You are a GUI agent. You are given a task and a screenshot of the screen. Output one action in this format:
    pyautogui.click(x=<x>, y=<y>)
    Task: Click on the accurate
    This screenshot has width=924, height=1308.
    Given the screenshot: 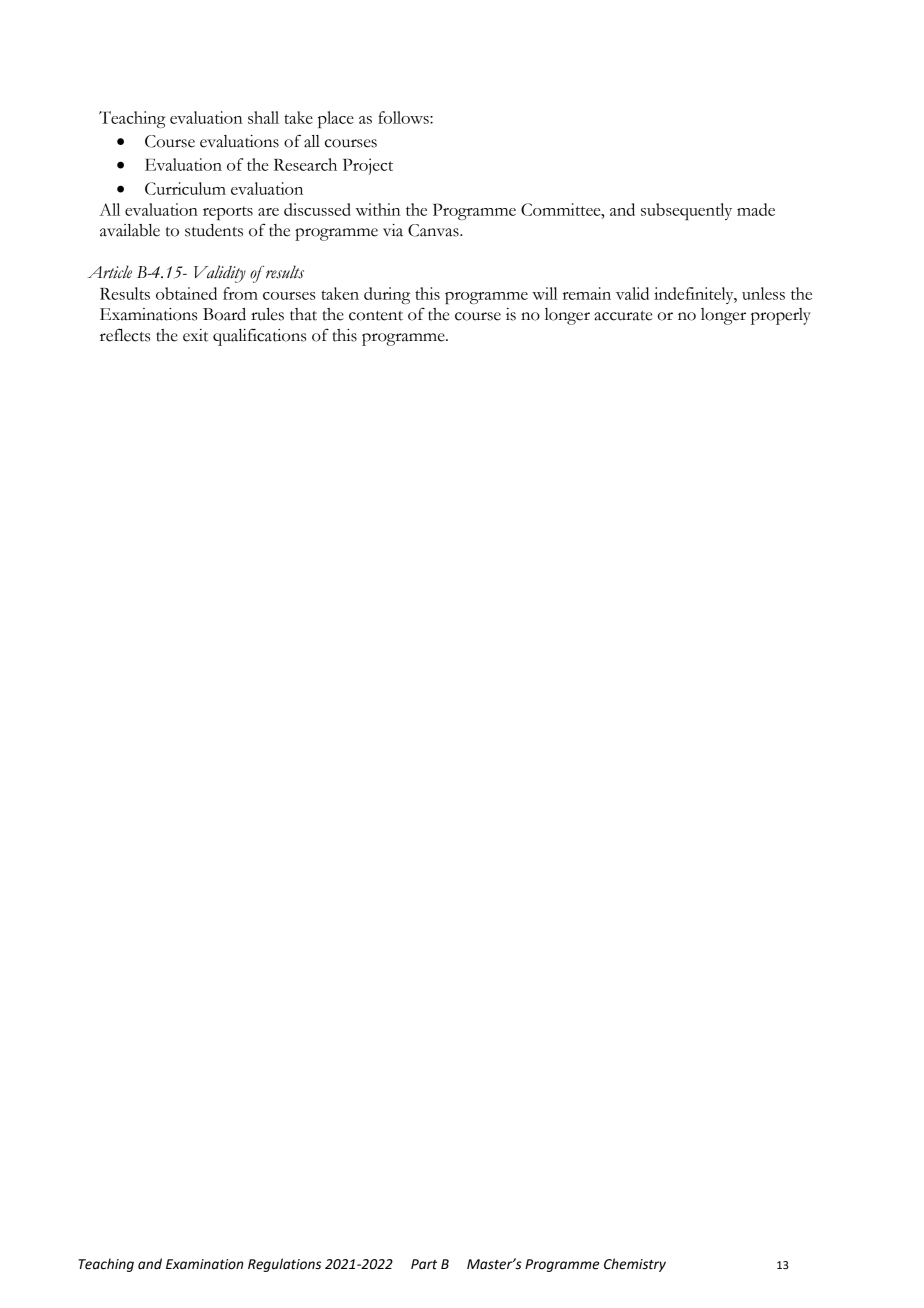 What is the action you would take?
    pyautogui.click(x=623, y=316)
